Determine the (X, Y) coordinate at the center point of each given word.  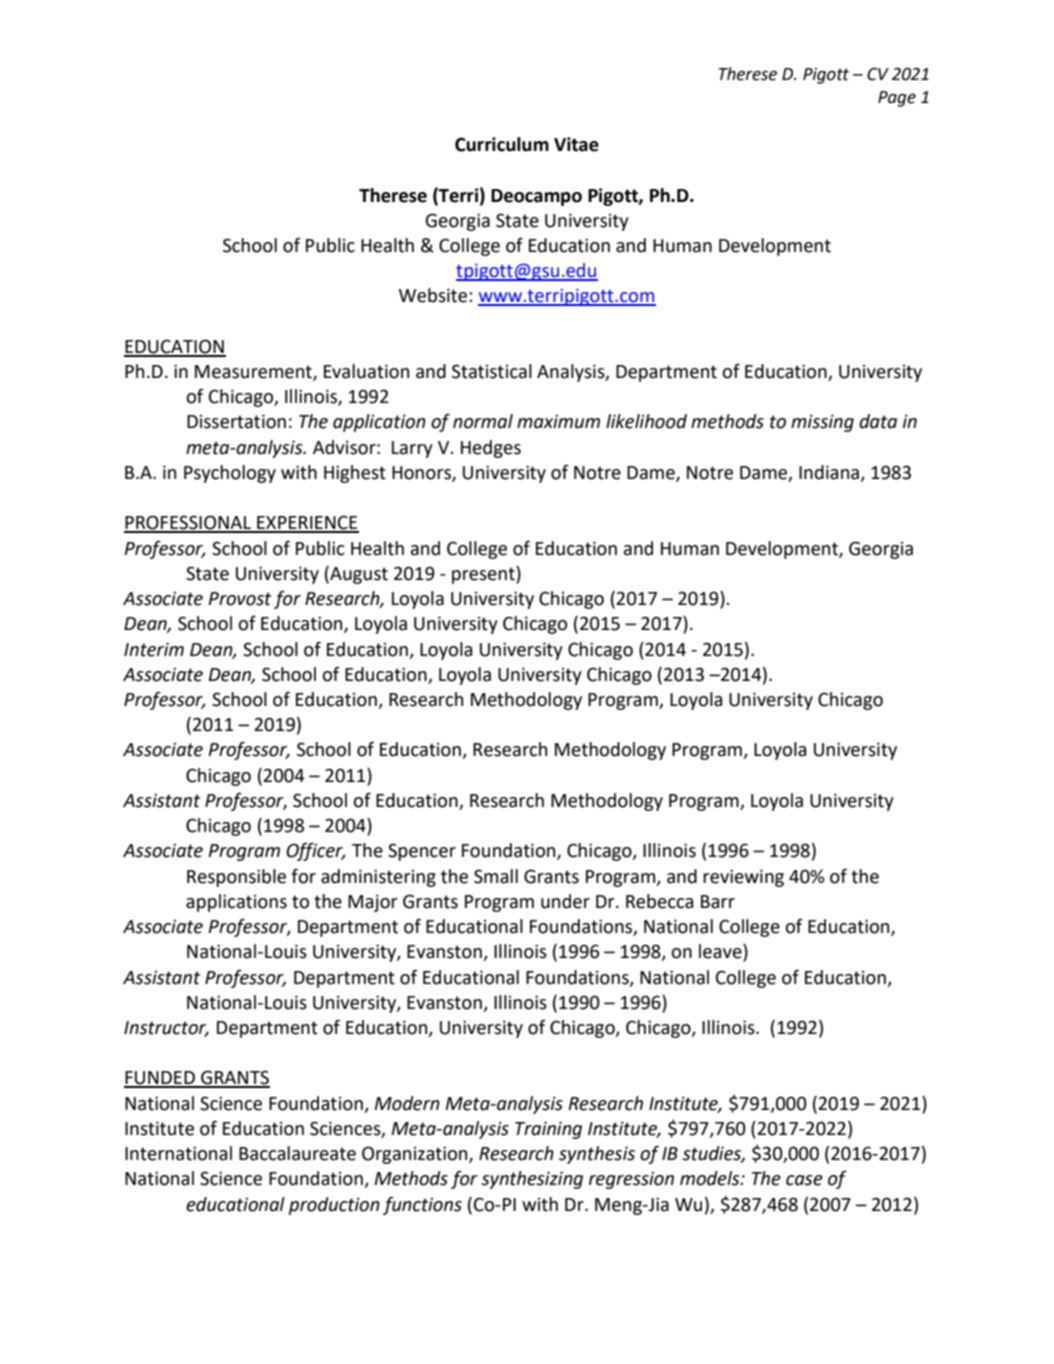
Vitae (576, 144)
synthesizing (532, 1180)
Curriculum (502, 144)
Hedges (491, 449)
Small (496, 876)
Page (897, 99)
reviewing (743, 878)
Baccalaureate (297, 1153)
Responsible (236, 878)
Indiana (830, 473)
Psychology (230, 474)
